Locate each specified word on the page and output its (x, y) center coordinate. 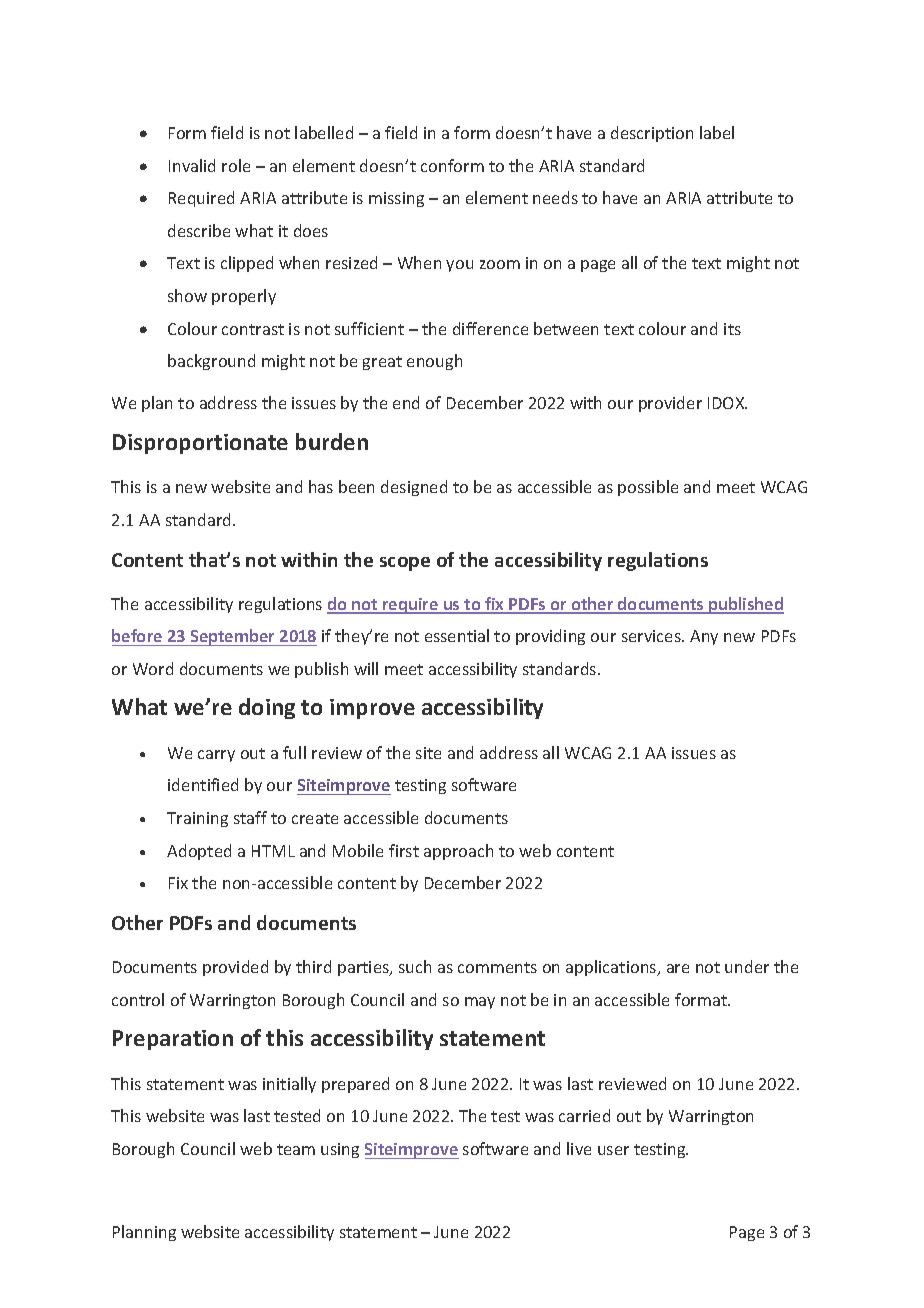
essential (457, 635)
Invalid (192, 165)
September (233, 637)
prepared (355, 1085)
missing (396, 199)
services (652, 636)
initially (289, 1085)
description (652, 134)
